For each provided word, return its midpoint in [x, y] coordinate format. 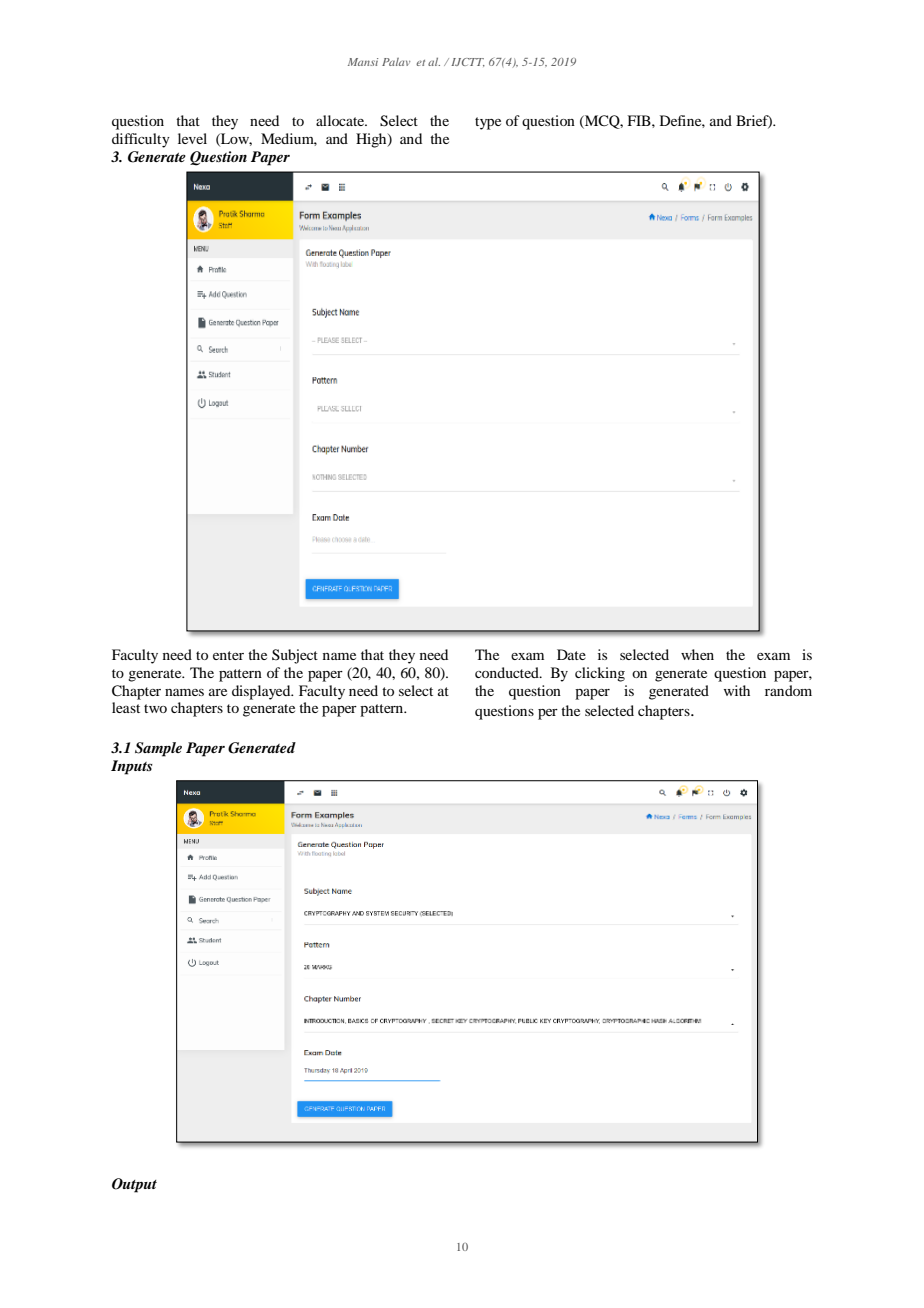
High [372, 140]
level [192, 138]
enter [228, 655]
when [697, 654]
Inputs [132, 767]
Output [134, 1185]
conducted [508, 672]
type [488, 123]
